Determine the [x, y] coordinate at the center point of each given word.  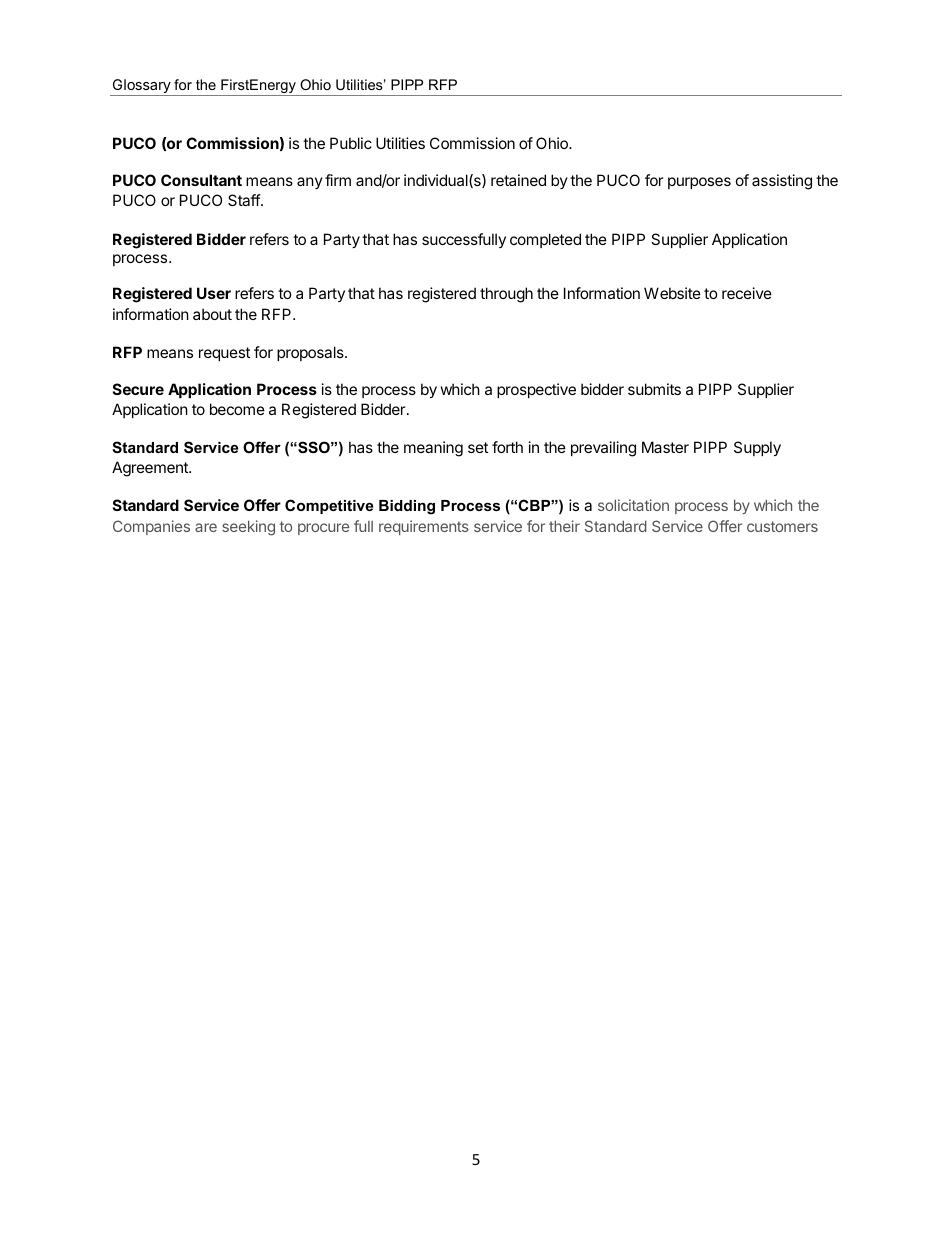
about [212, 314]
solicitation [633, 505]
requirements [424, 527]
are [206, 527]
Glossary [141, 87]
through [506, 295]
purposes [699, 183]
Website [672, 293]
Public [351, 143]
